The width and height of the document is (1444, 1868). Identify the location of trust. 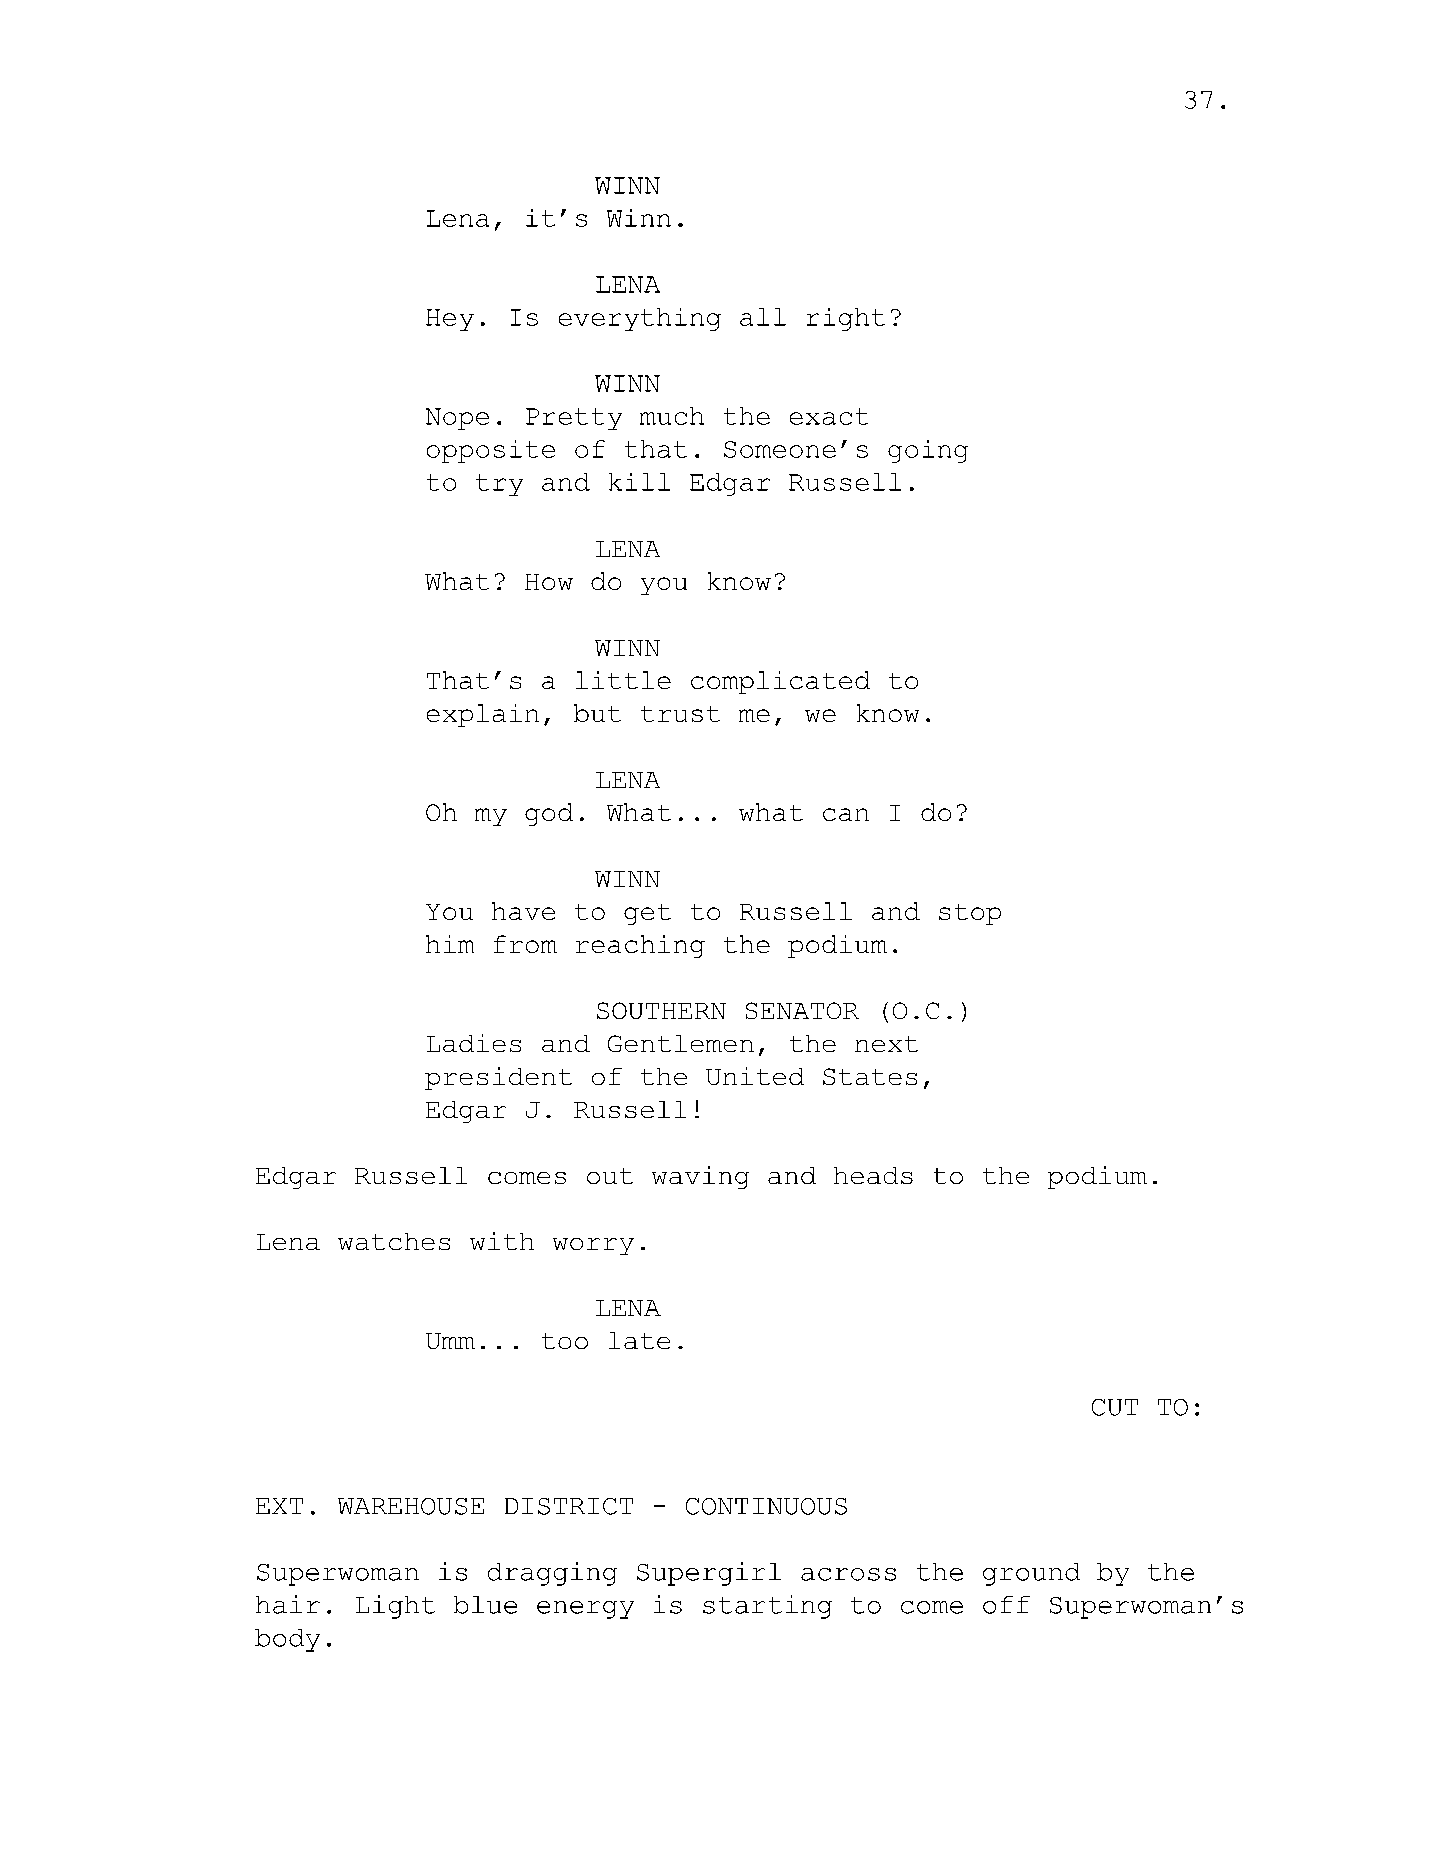
(680, 714).
